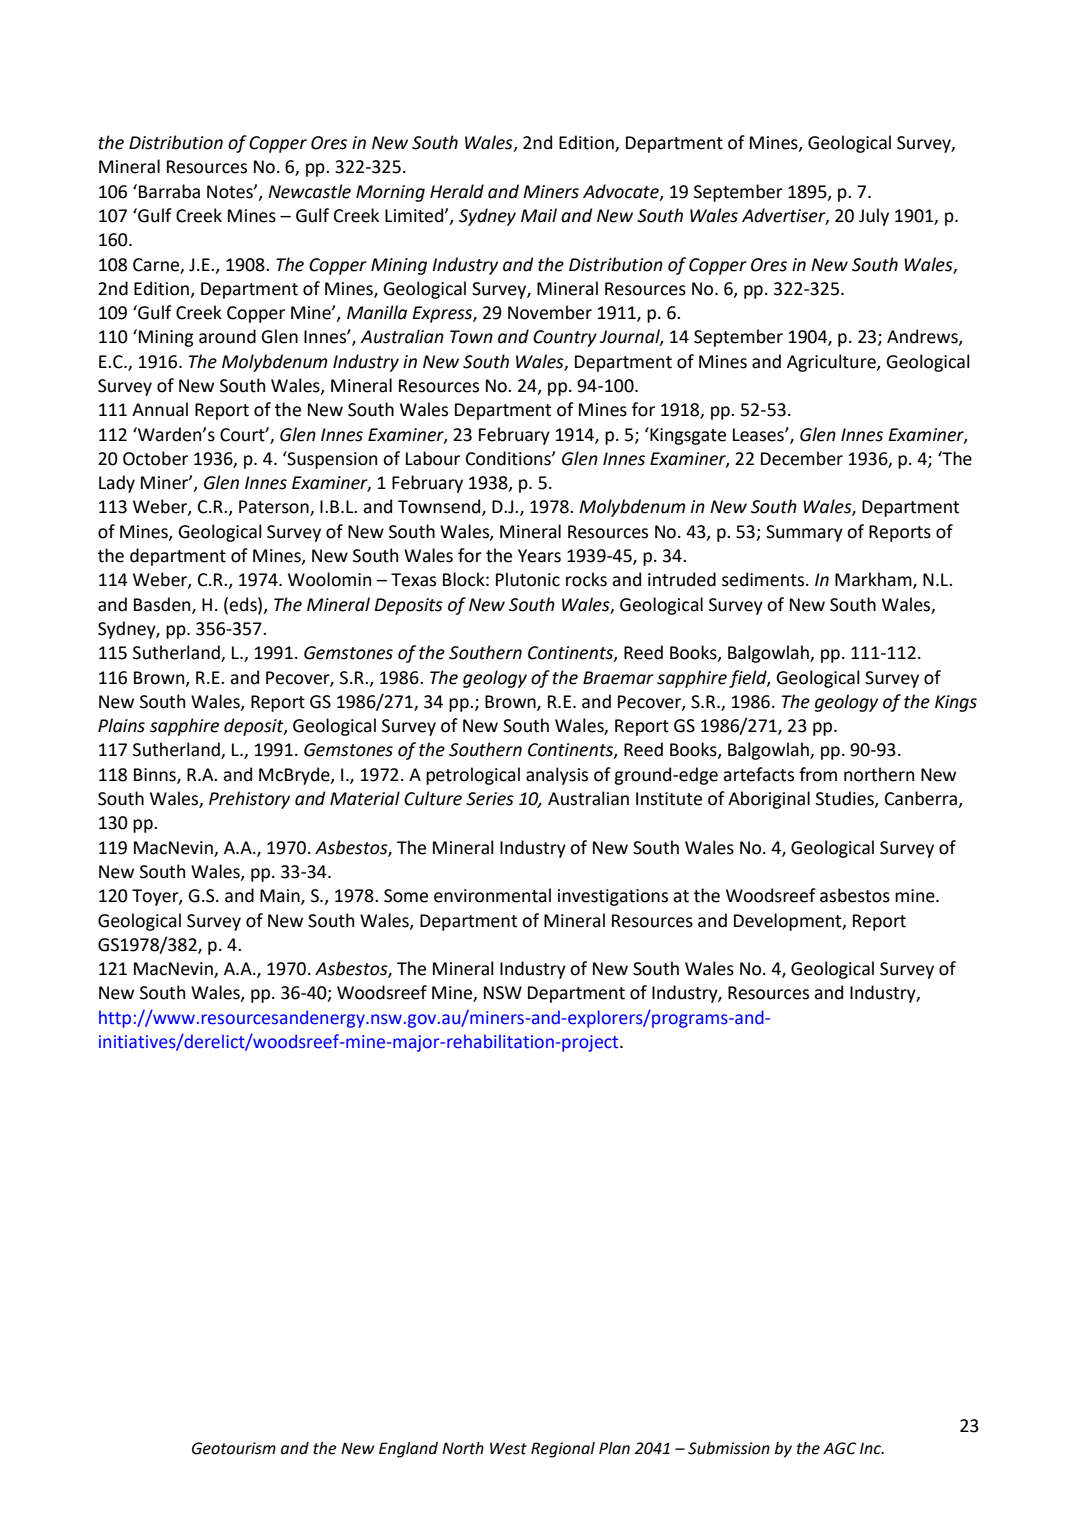 The width and height of the screenshot is (1077, 1523). Describe the element at coordinates (539, 215) in the screenshot. I see `Mail` at that location.
